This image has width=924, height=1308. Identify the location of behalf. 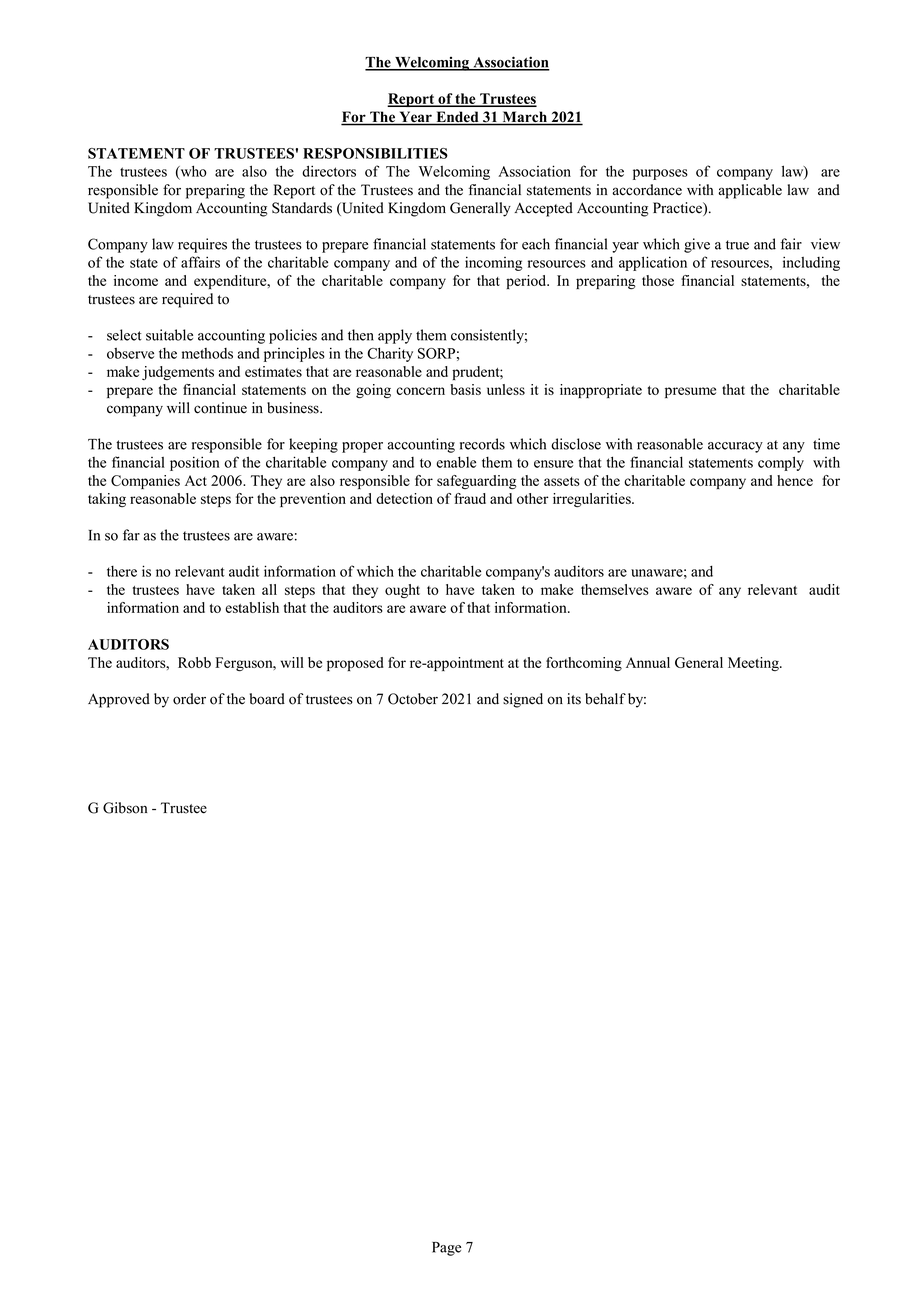
(605, 699).
